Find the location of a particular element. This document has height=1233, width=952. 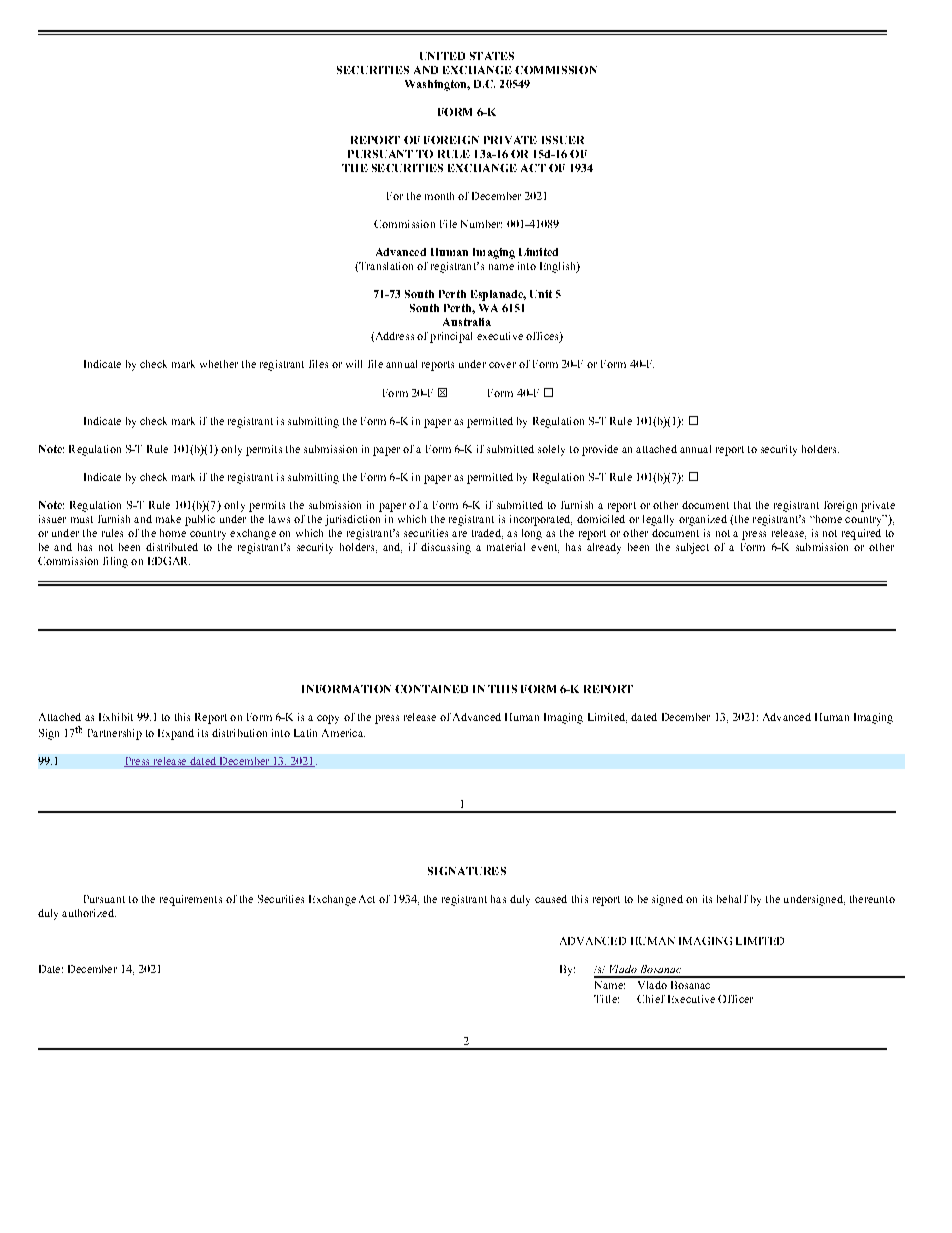

Exhibit is located at coordinates (116, 717).
